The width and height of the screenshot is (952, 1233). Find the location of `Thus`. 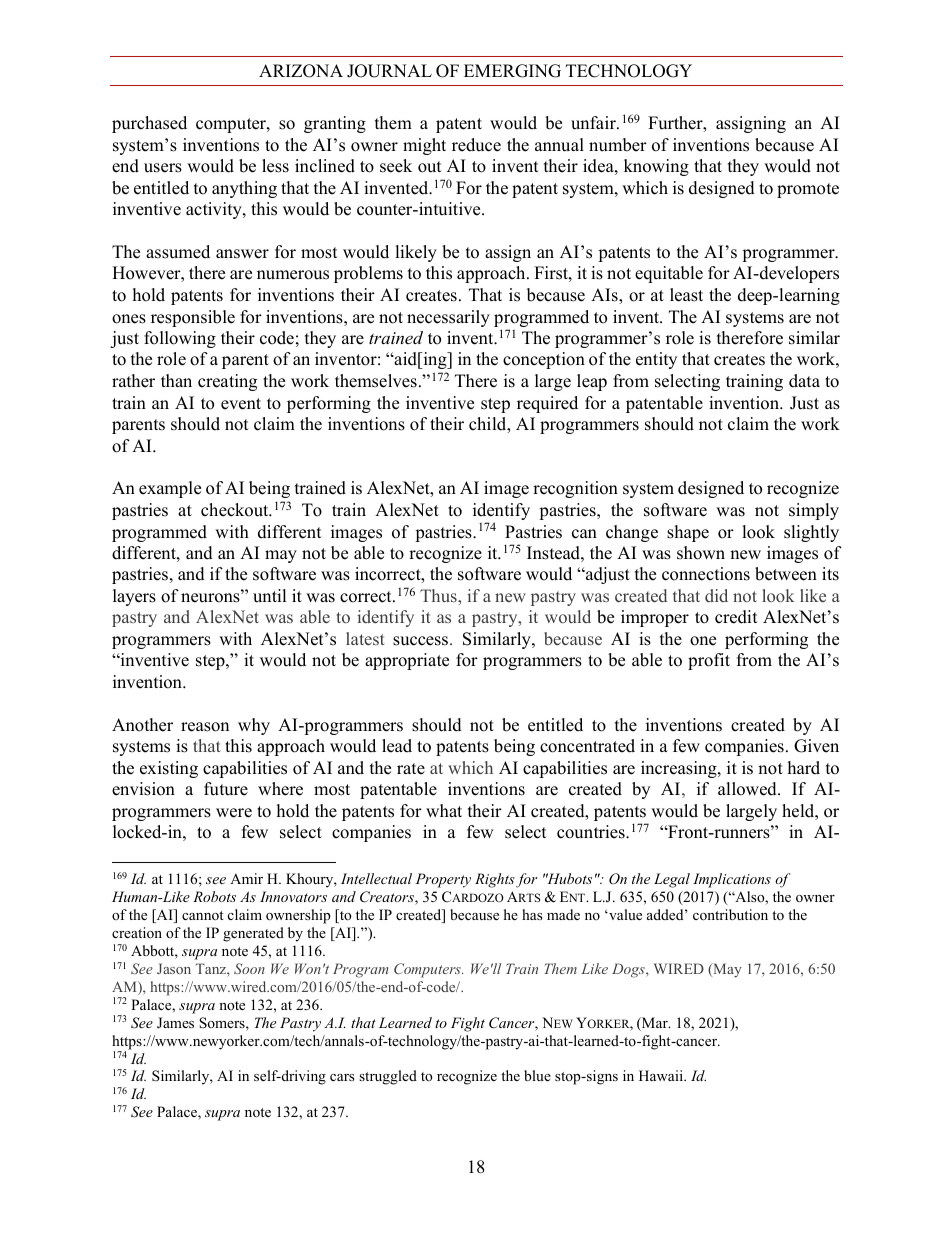

Thus is located at coordinates (439, 595).
